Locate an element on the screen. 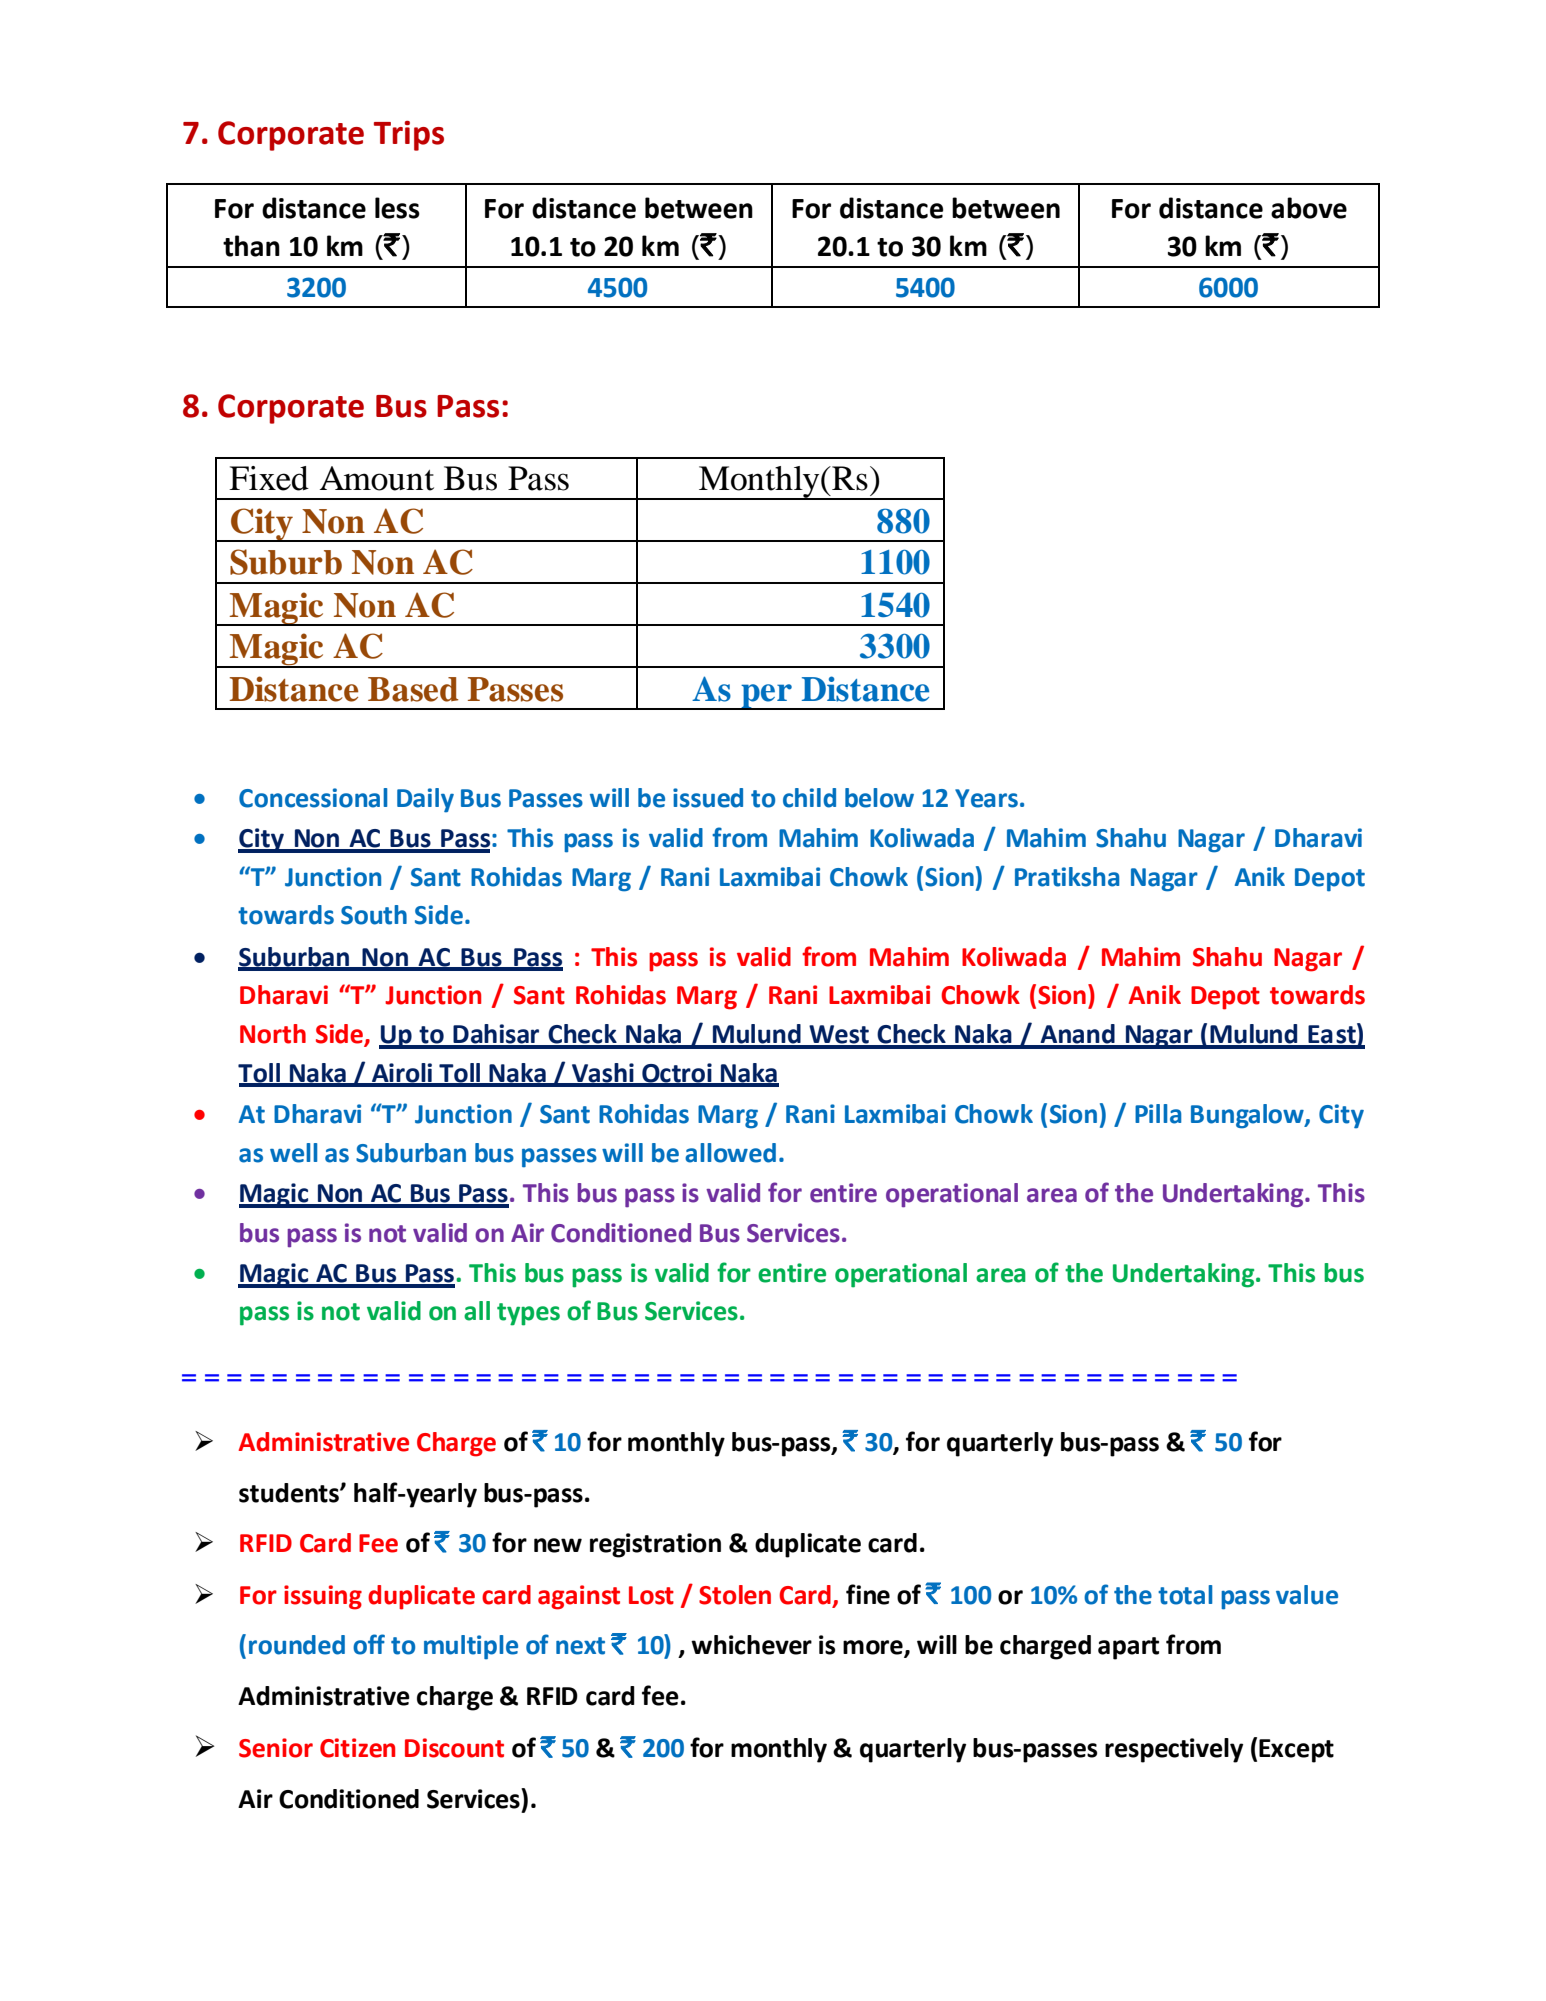 This screenshot has height=2001, width=1546. Amount is located at coordinates (377, 478).
